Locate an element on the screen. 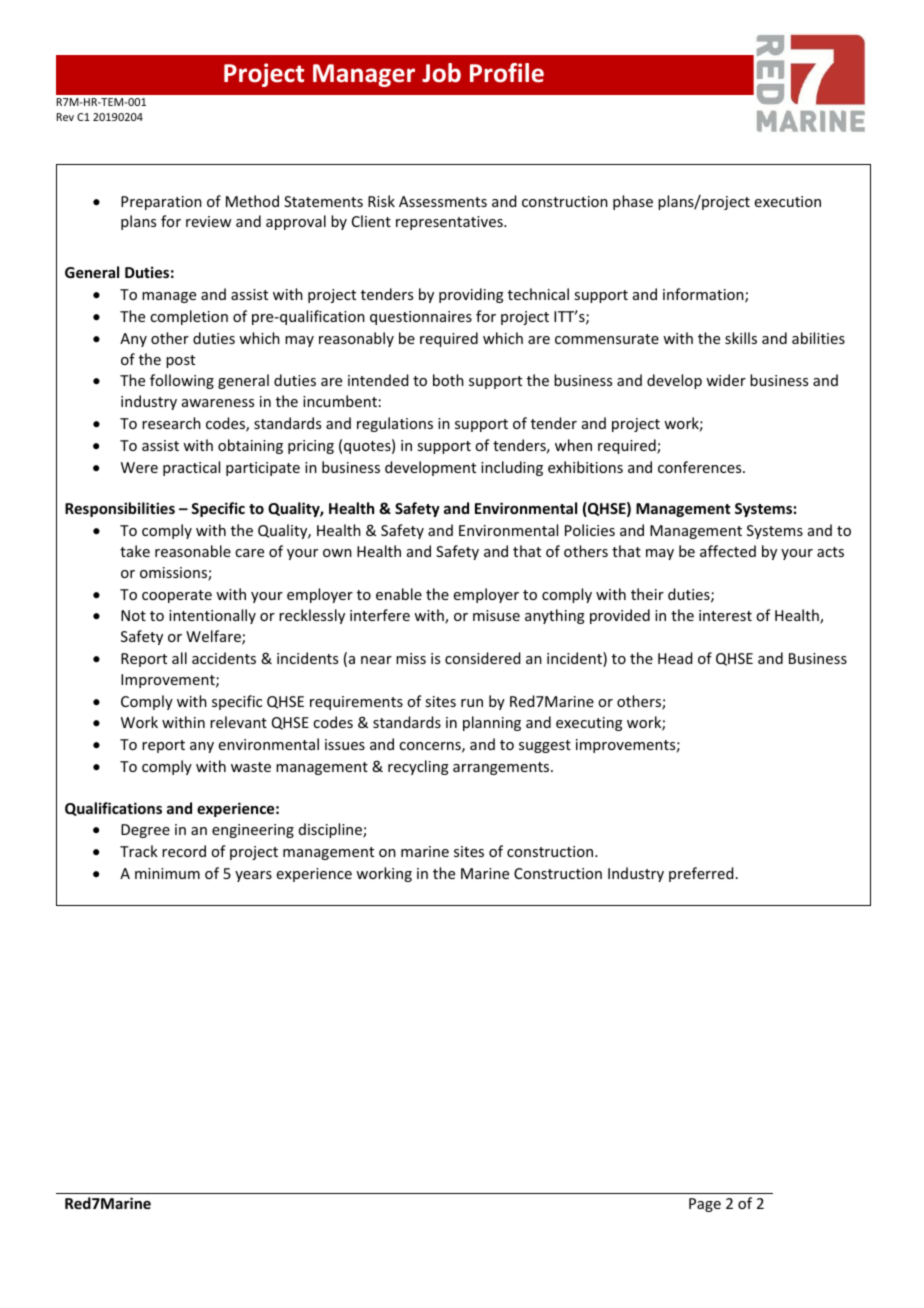  reasonable is located at coordinates (193, 551).
